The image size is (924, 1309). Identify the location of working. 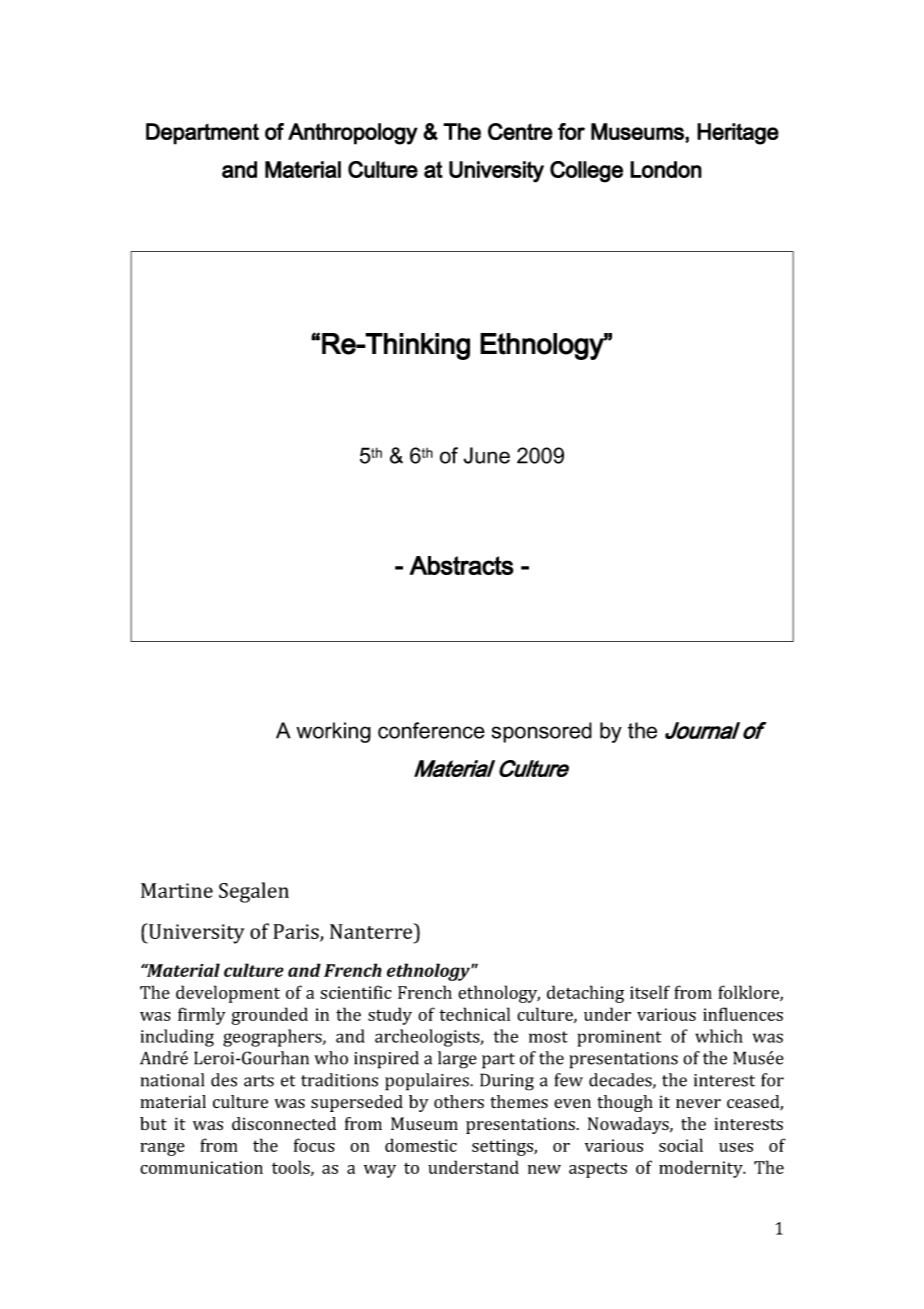
(334, 732).
